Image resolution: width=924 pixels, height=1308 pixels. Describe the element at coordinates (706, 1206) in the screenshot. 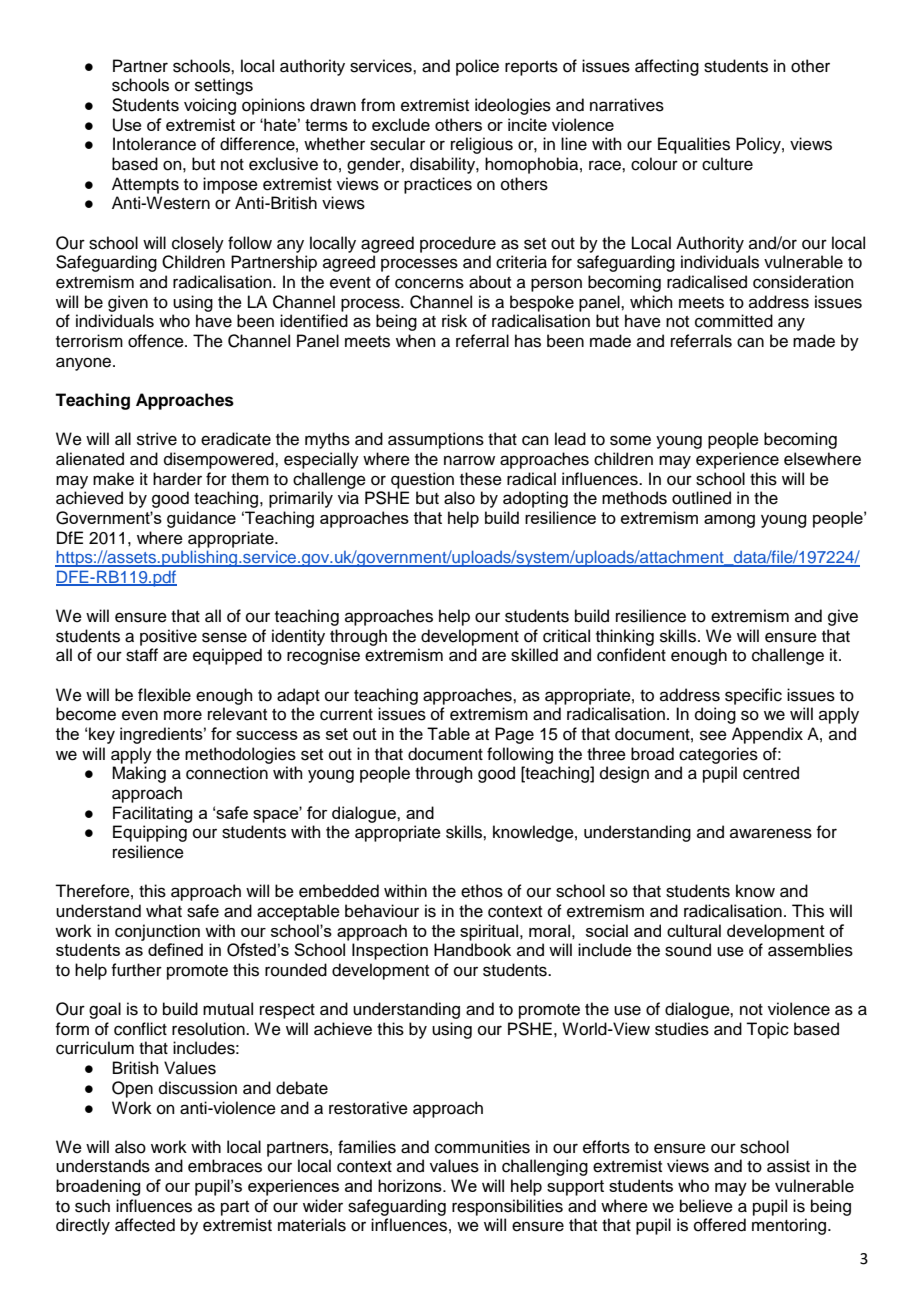

I see `believe` at that location.
